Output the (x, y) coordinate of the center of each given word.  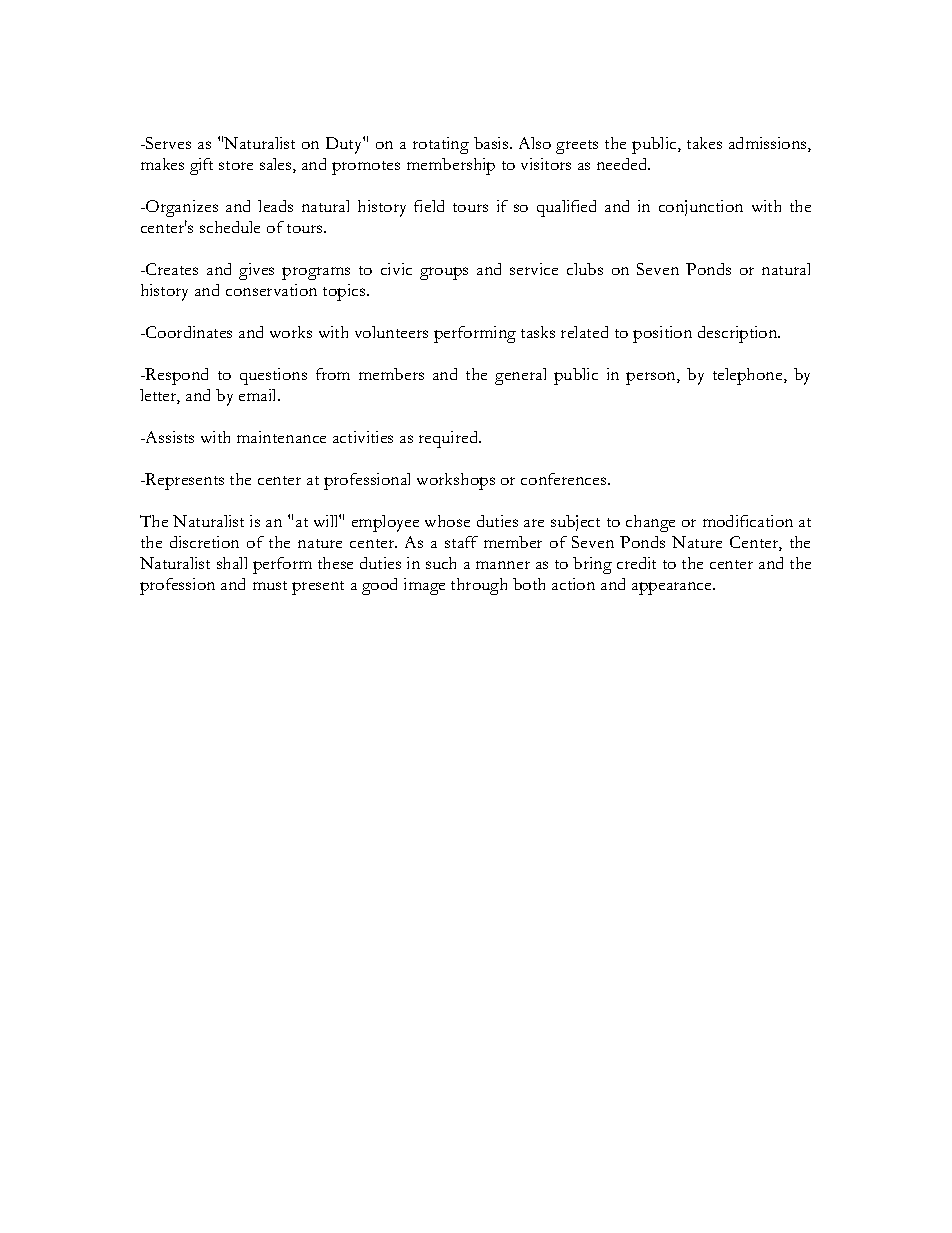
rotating (441, 145)
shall (232, 563)
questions (273, 376)
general (520, 376)
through (479, 586)
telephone (749, 376)
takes (704, 143)
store (236, 165)
